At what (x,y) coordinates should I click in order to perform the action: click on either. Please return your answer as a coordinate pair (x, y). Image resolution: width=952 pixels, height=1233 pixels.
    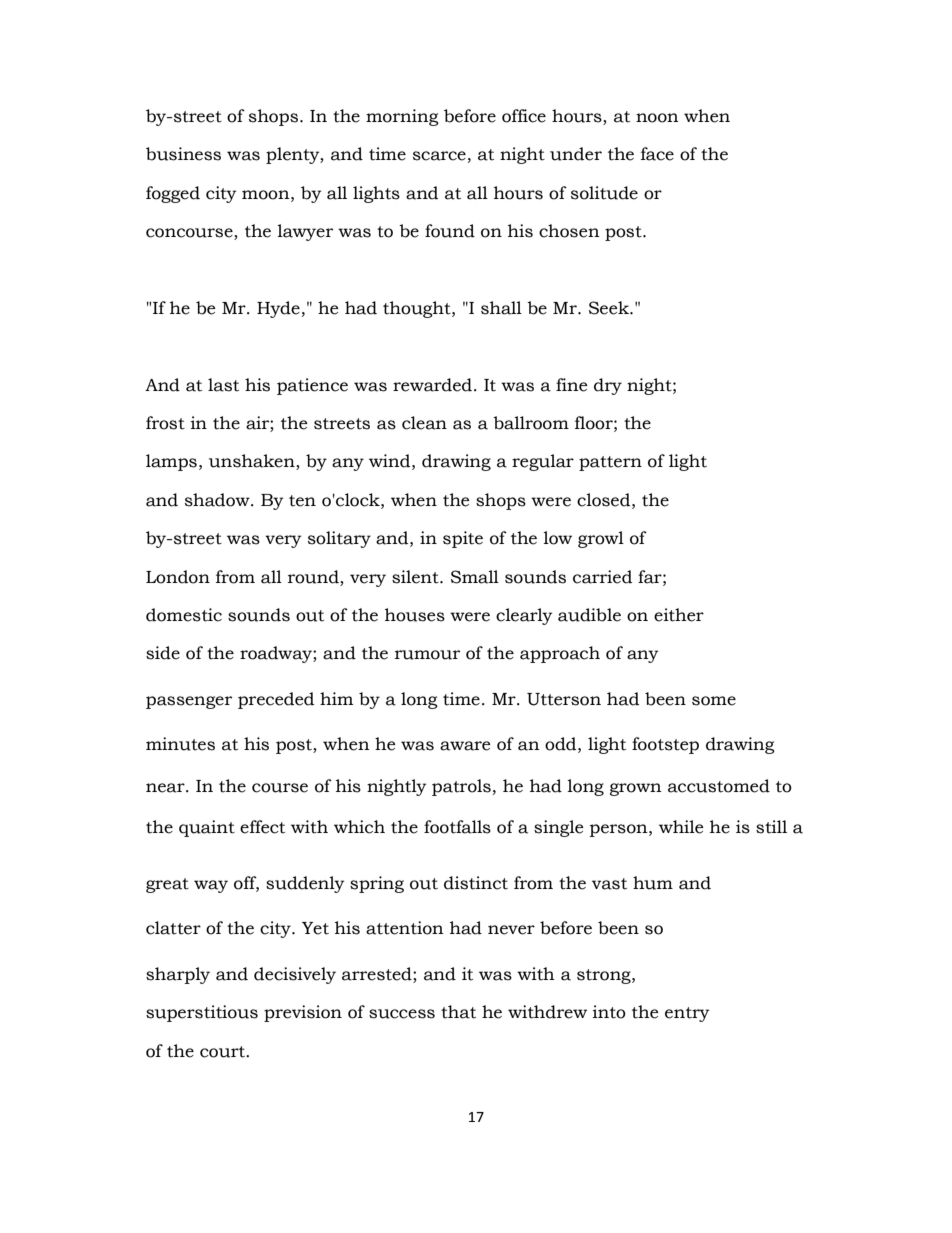
    Looking at the image, I should click on (679, 615).
